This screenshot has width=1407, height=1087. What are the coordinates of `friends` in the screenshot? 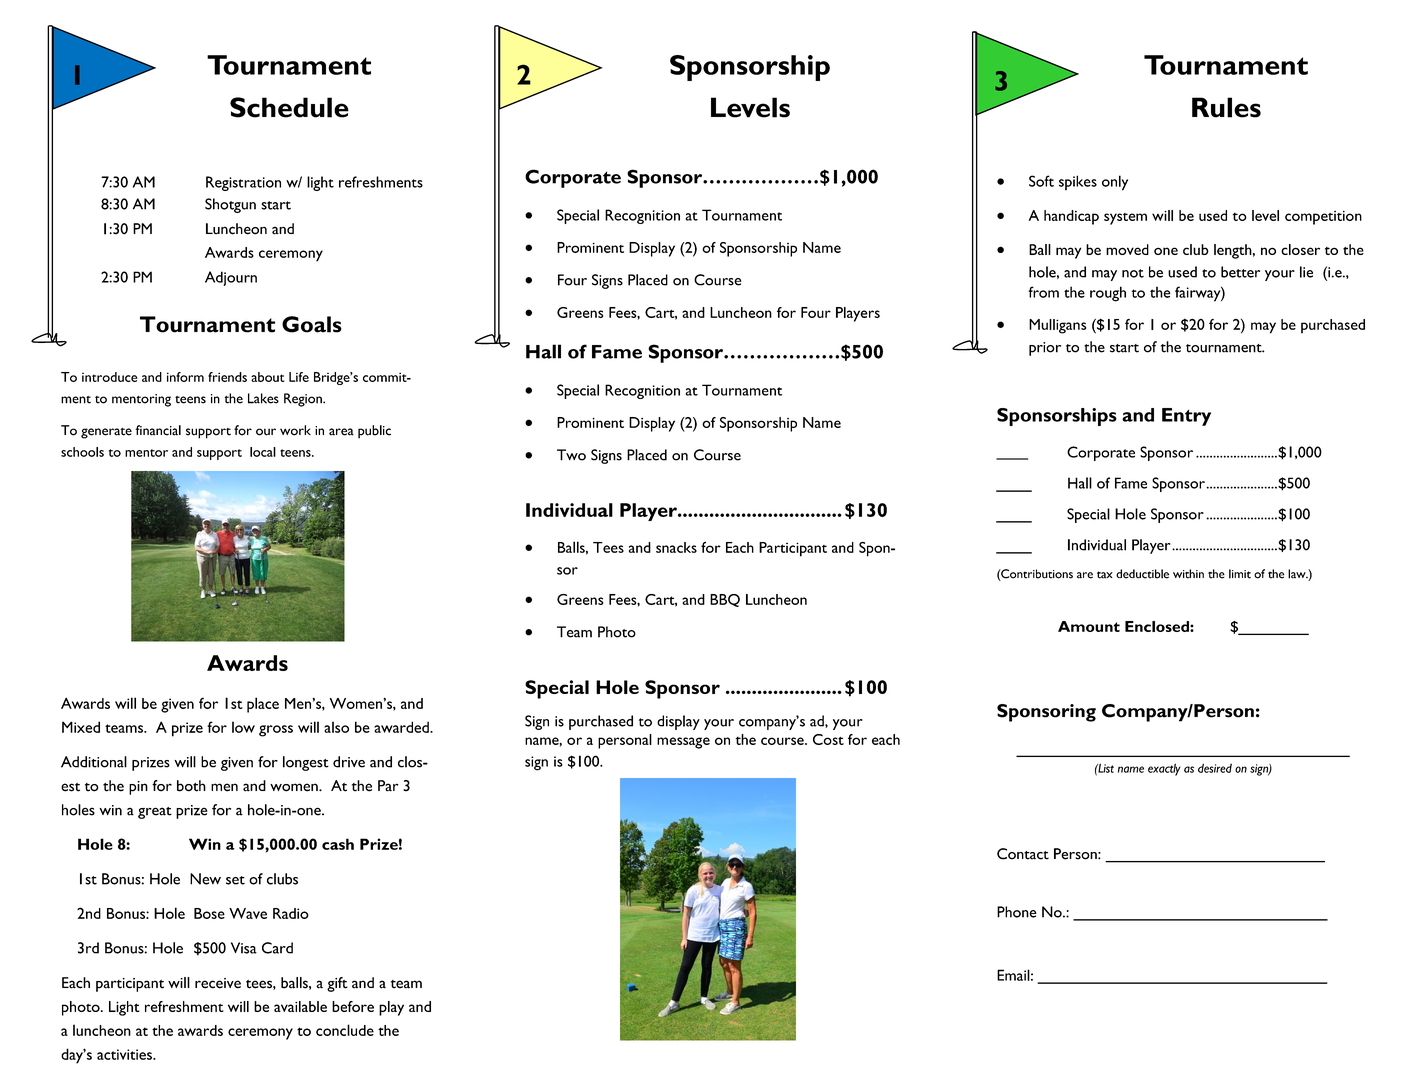 It's located at (227, 377).
